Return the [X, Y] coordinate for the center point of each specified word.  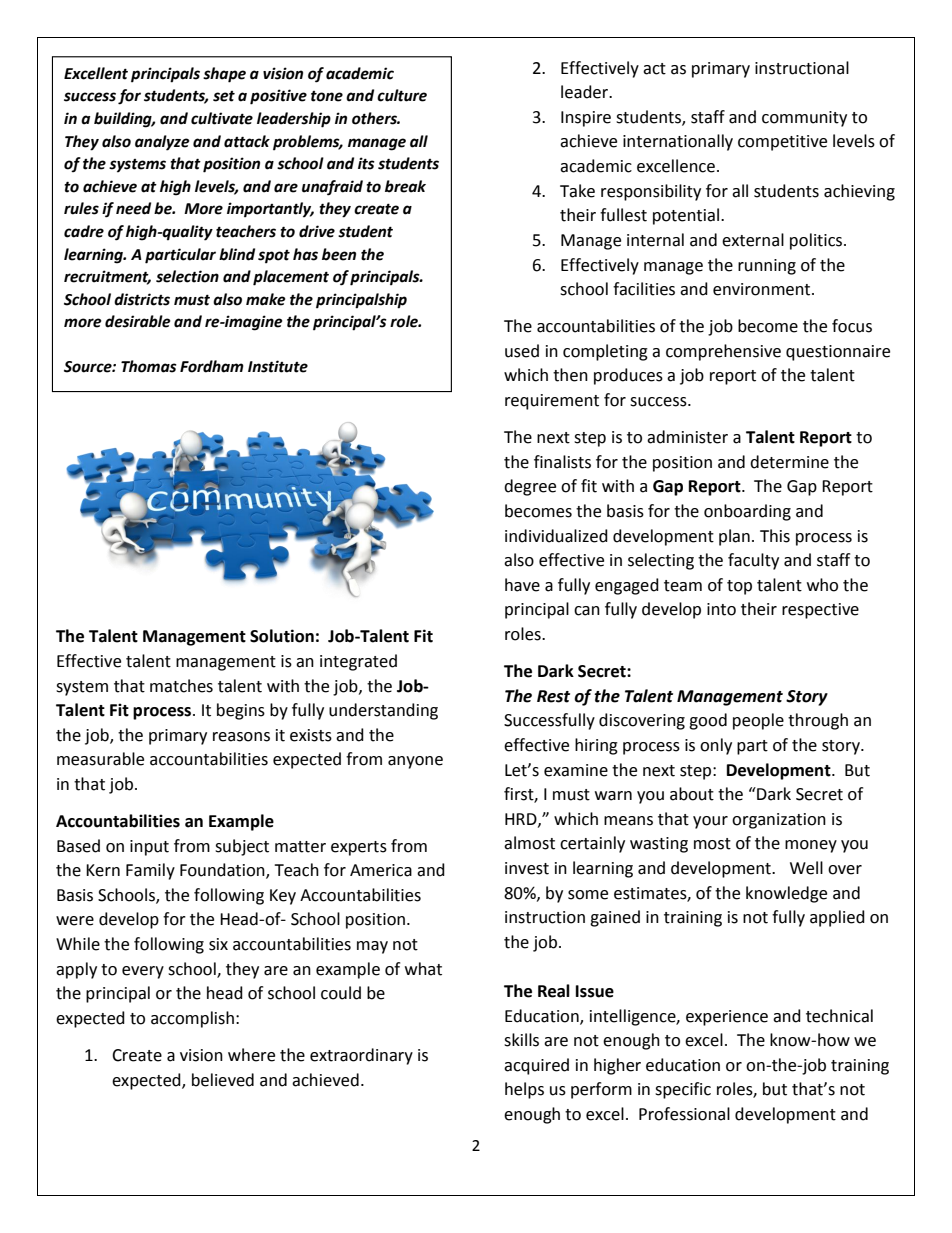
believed [223, 1080]
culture [402, 95]
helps [524, 1090]
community [804, 119]
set [224, 96]
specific [683, 1090]
